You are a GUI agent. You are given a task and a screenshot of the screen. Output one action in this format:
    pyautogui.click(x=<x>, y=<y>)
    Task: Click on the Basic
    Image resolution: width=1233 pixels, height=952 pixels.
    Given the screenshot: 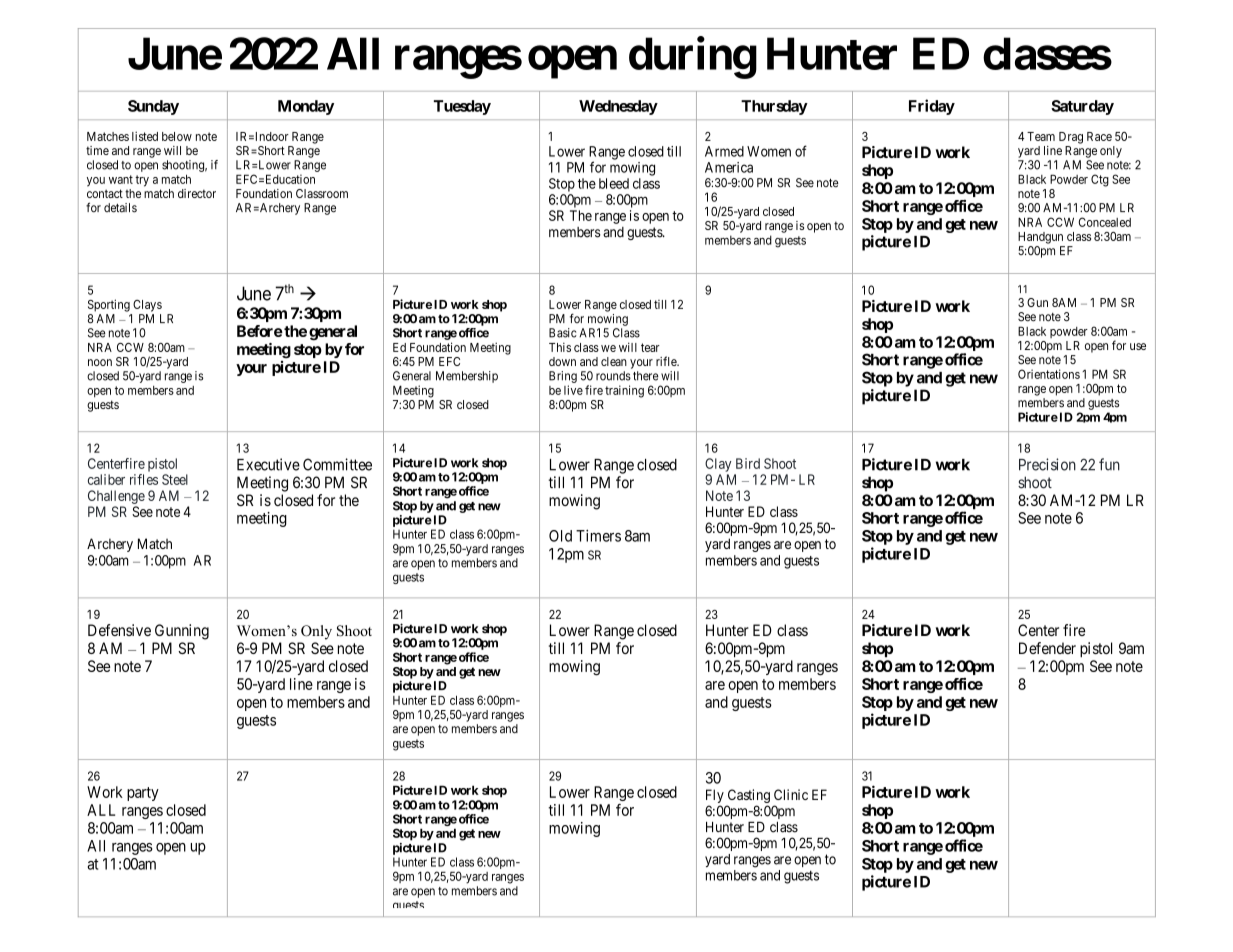 What is the action you would take?
    pyautogui.click(x=563, y=333)
